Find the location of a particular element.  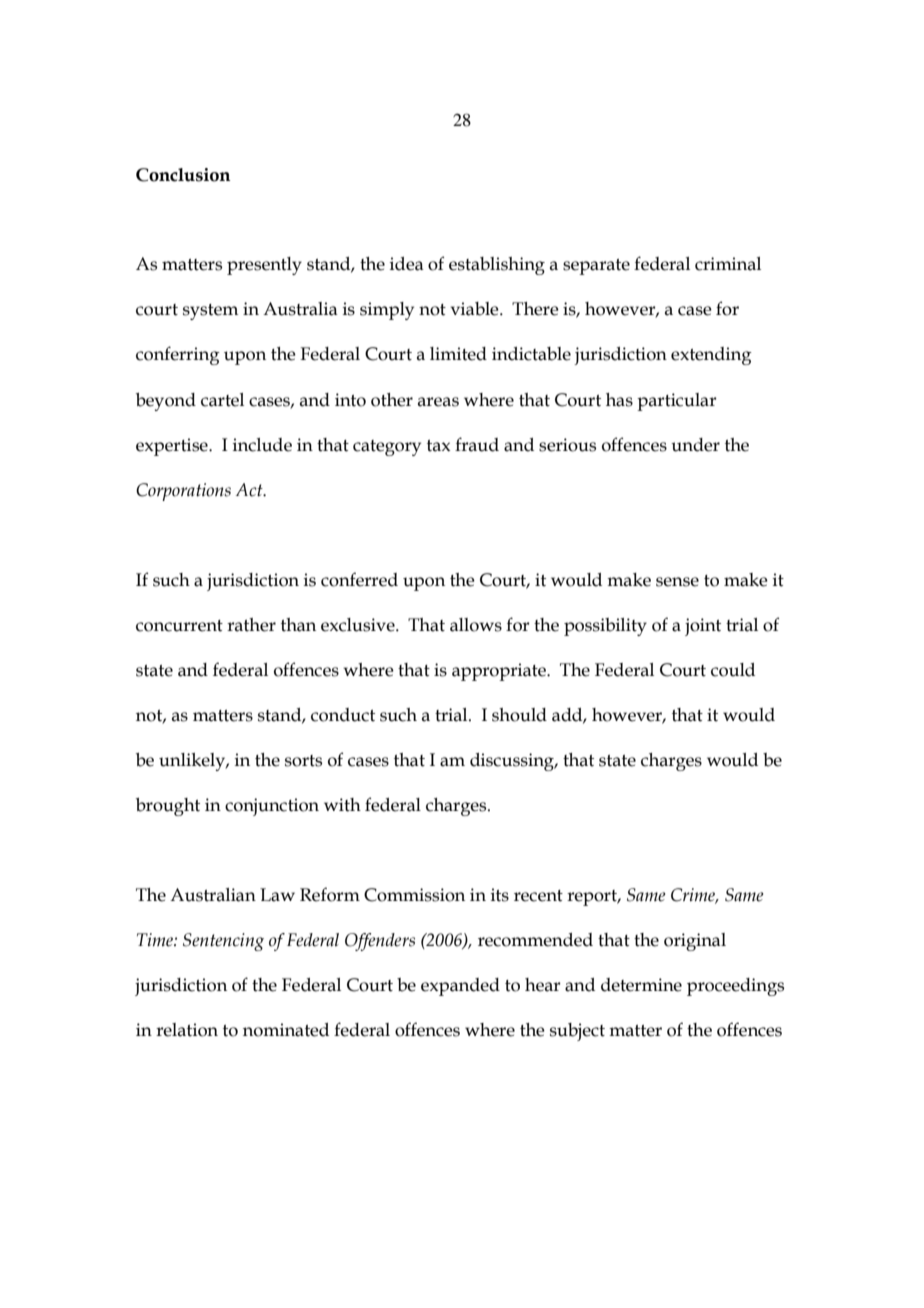

relation is located at coordinates (187, 1030).
